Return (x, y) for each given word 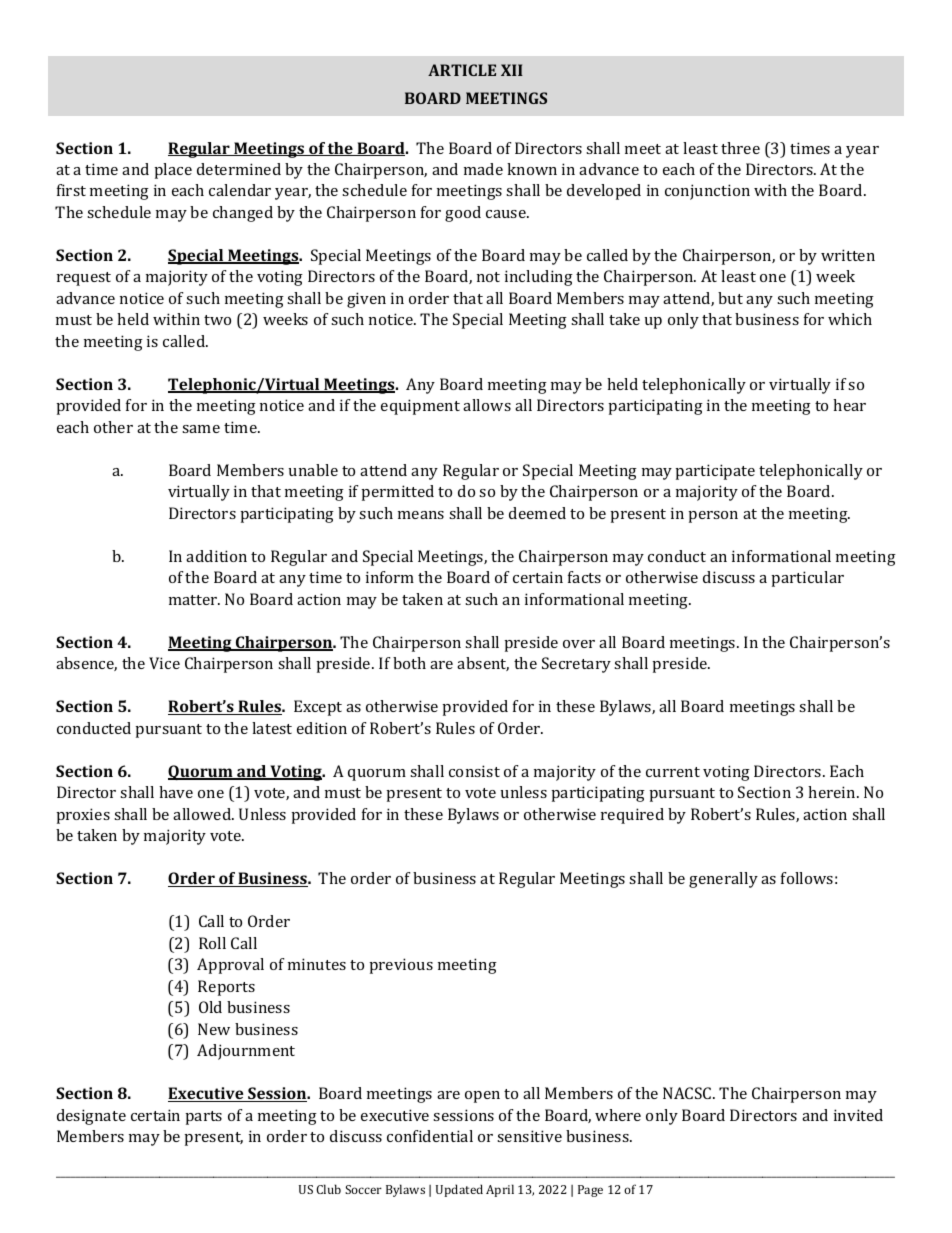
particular (807, 579)
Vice (164, 663)
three (740, 148)
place (173, 171)
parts (203, 1118)
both (409, 663)
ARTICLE (462, 70)
